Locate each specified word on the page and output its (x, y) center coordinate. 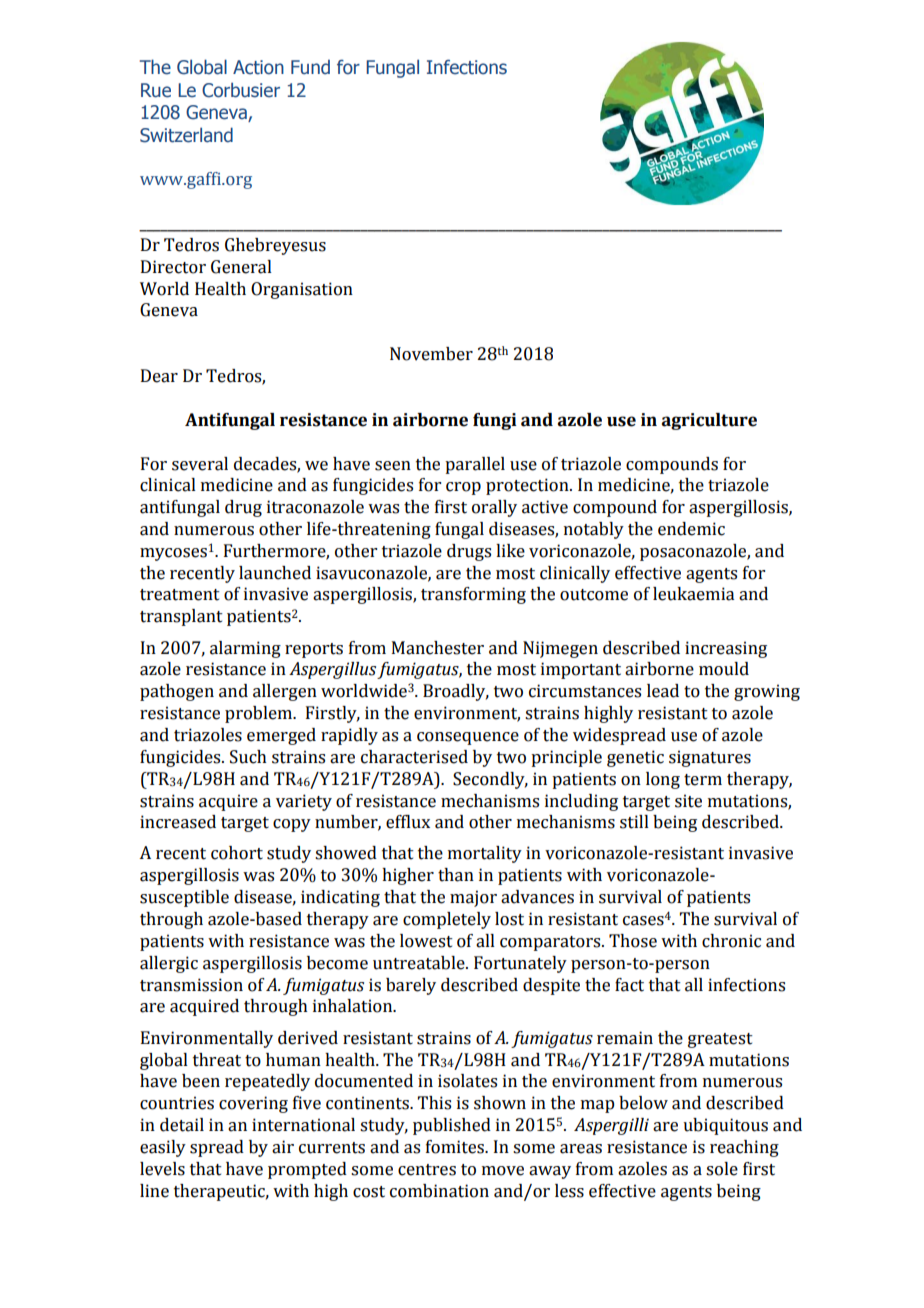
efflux (408, 822)
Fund (310, 67)
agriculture (709, 421)
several (200, 464)
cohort (237, 853)
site (688, 801)
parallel (475, 465)
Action (258, 67)
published (452, 1126)
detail (182, 1125)
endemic (691, 529)
